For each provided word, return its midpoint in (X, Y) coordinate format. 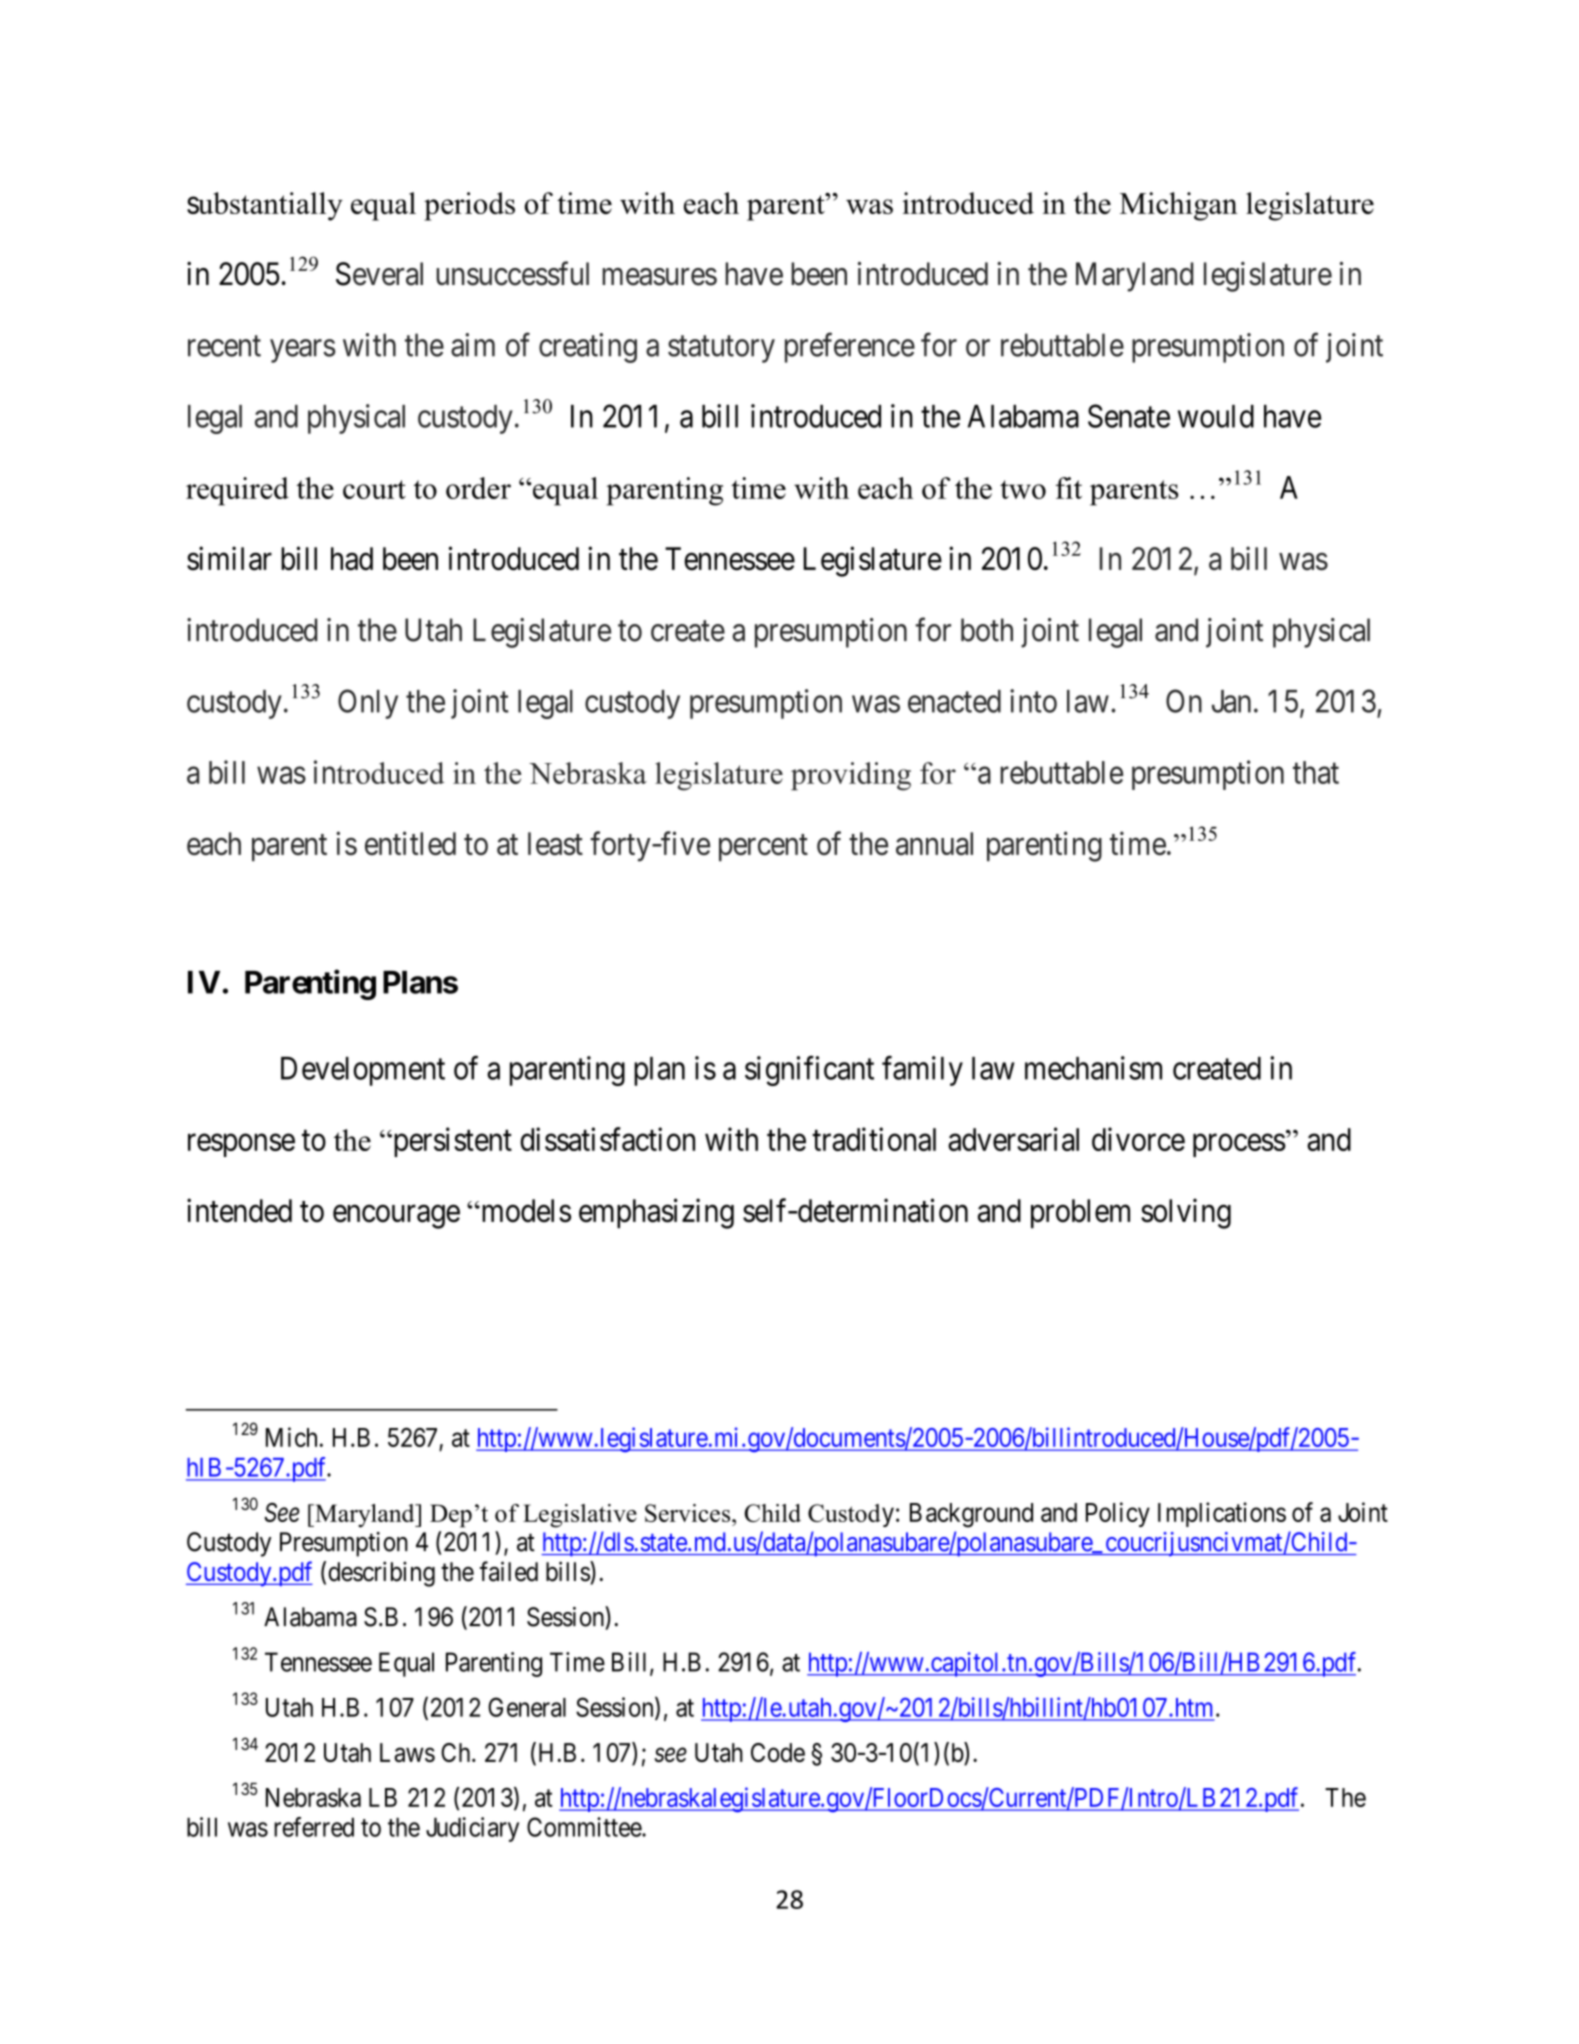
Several (379, 274)
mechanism (1093, 1068)
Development (363, 1071)
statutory (721, 349)
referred (314, 1827)
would (1216, 416)
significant (809, 1071)
